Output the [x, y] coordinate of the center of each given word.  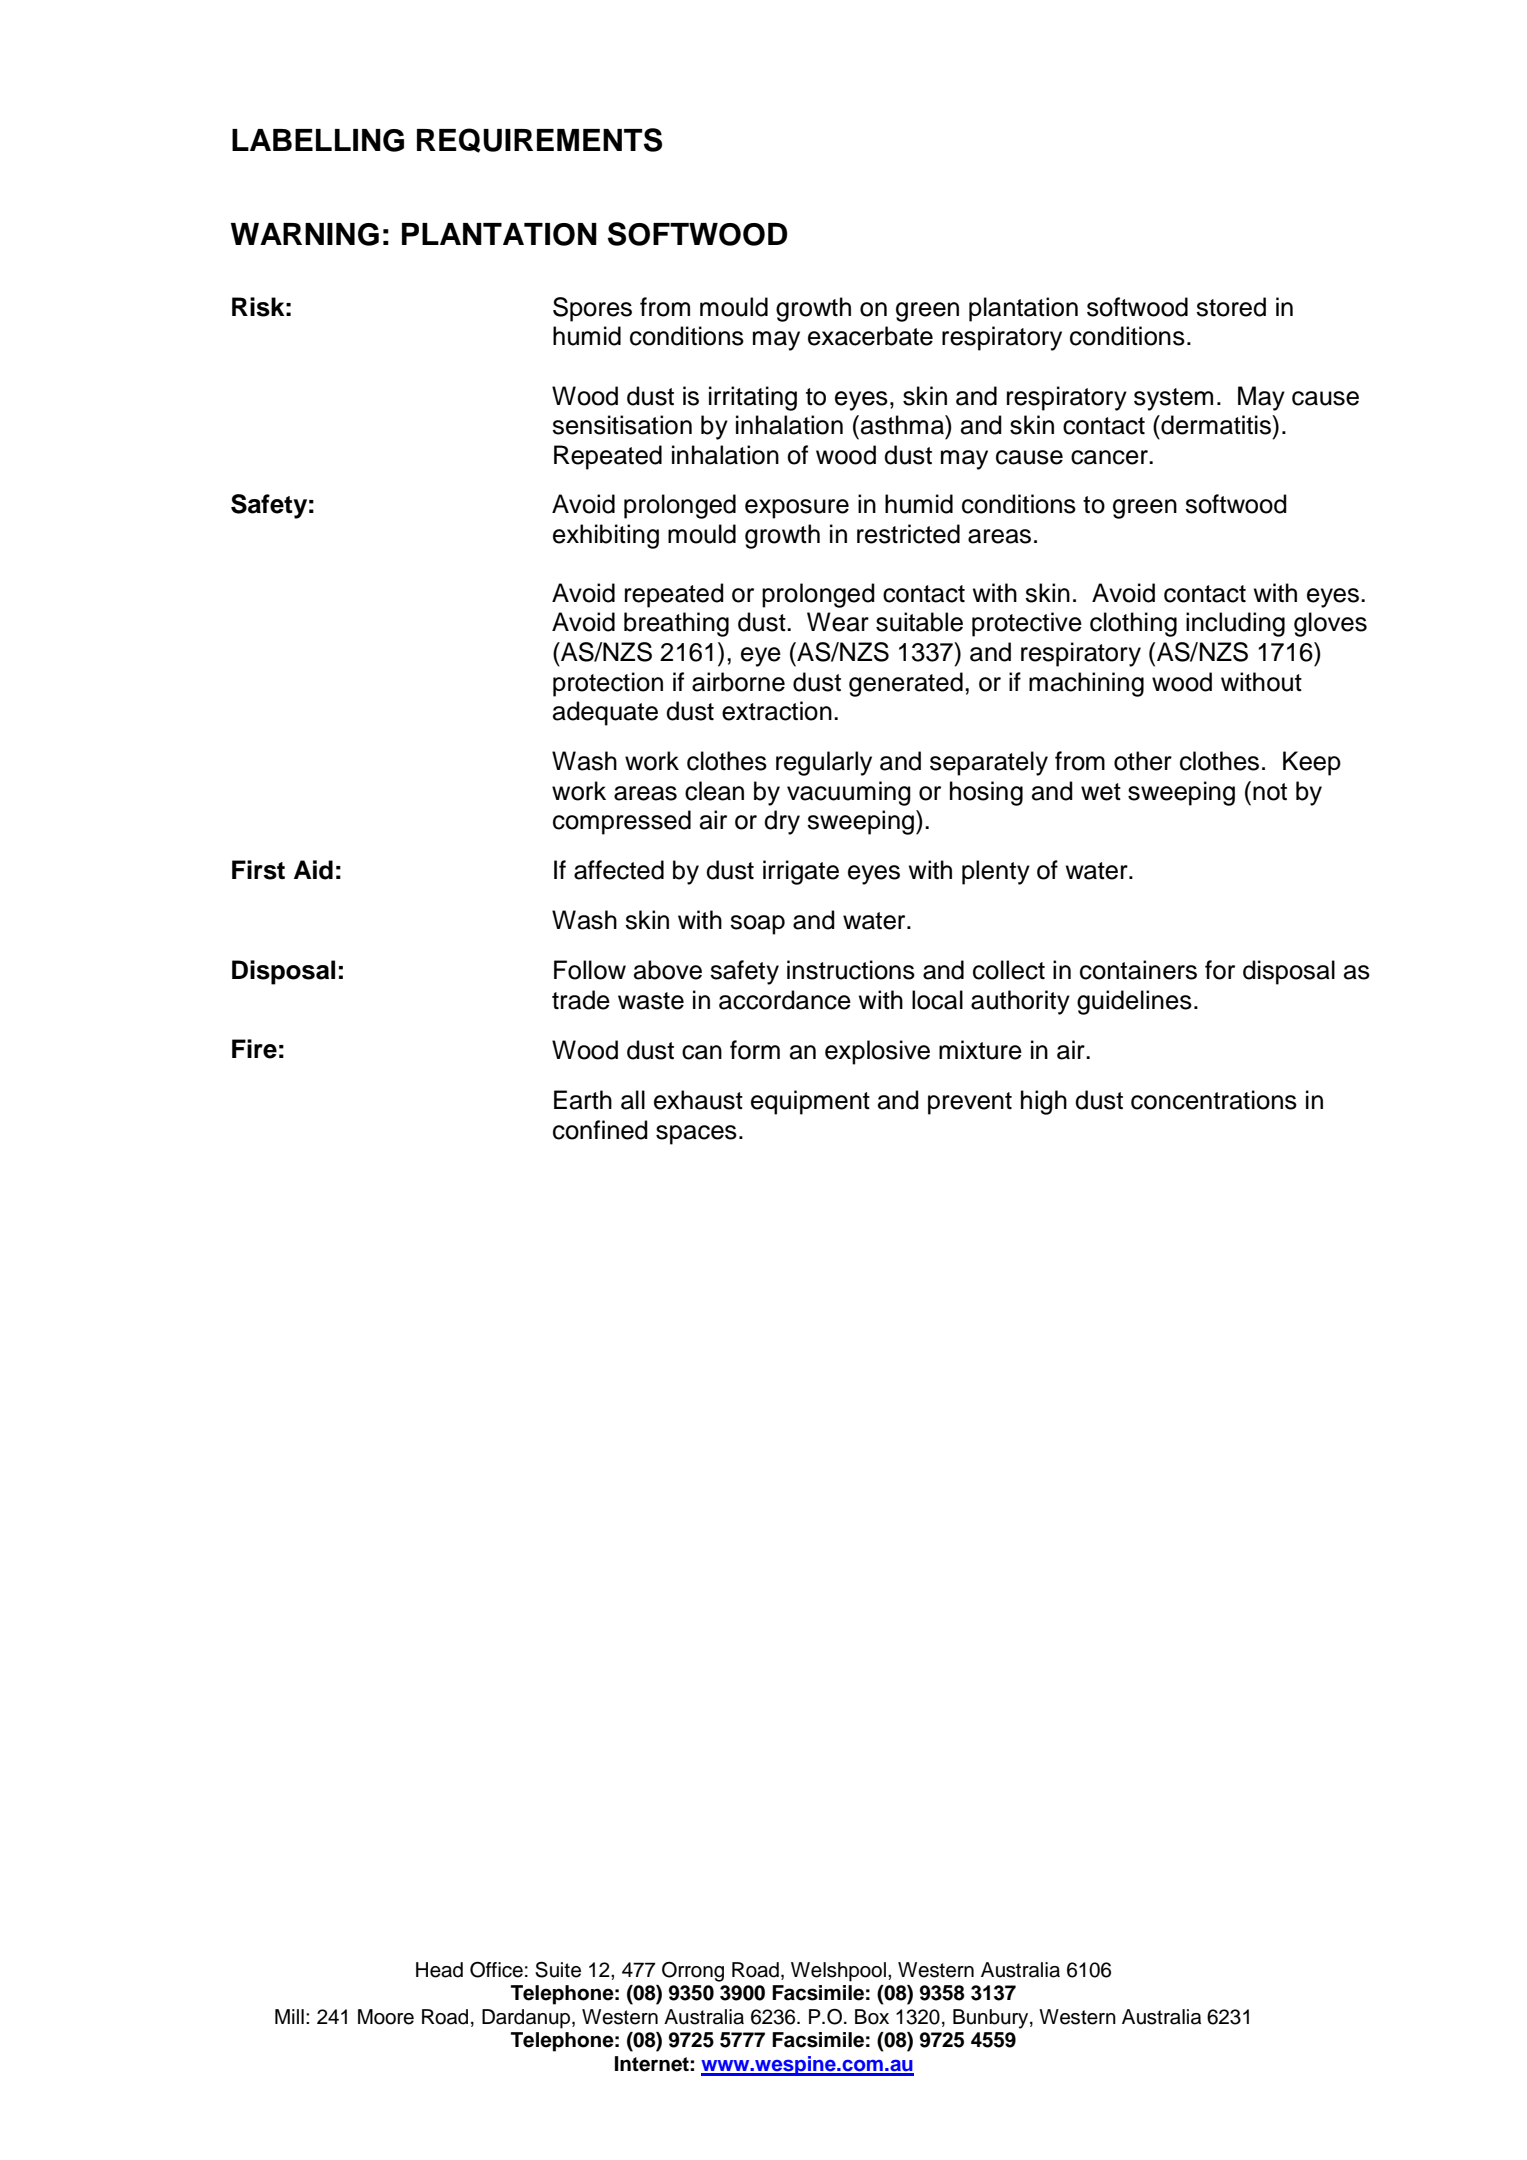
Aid [313, 870]
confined [600, 1130]
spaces [696, 1135]
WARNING [305, 234]
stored [1231, 307]
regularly [824, 763]
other [1143, 761]
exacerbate [870, 336]
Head [439, 1970]
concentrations [1214, 1100]
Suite [558, 1969]
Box [872, 2017]
